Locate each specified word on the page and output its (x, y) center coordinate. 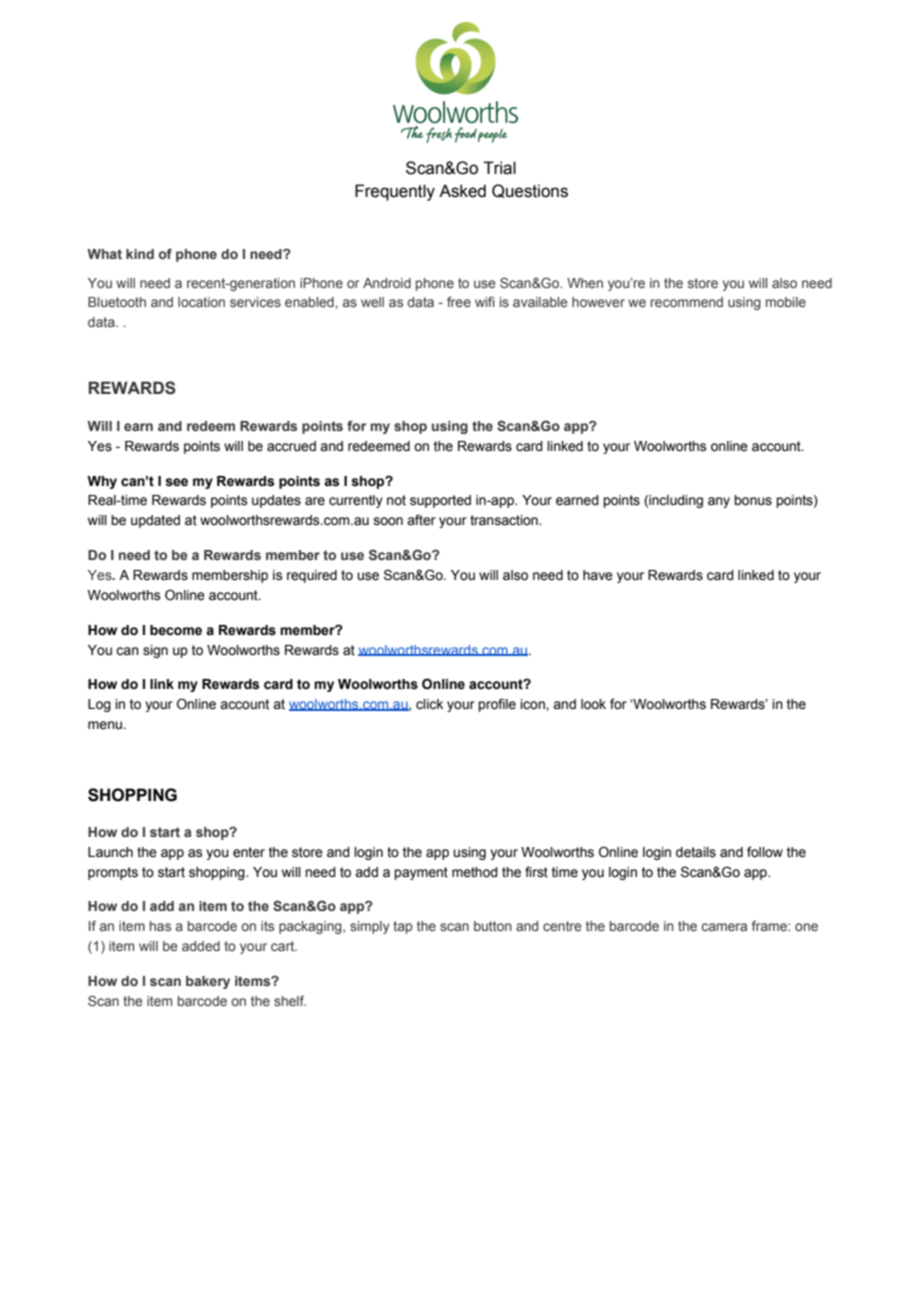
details (696, 852)
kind (140, 254)
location (201, 302)
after (421, 520)
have (598, 575)
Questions (530, 191)
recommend (687, 302)
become (176, 630)
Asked (462, 191)
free (459, 301)
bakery (208, 982)
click (429, 704)
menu (106, 725)
